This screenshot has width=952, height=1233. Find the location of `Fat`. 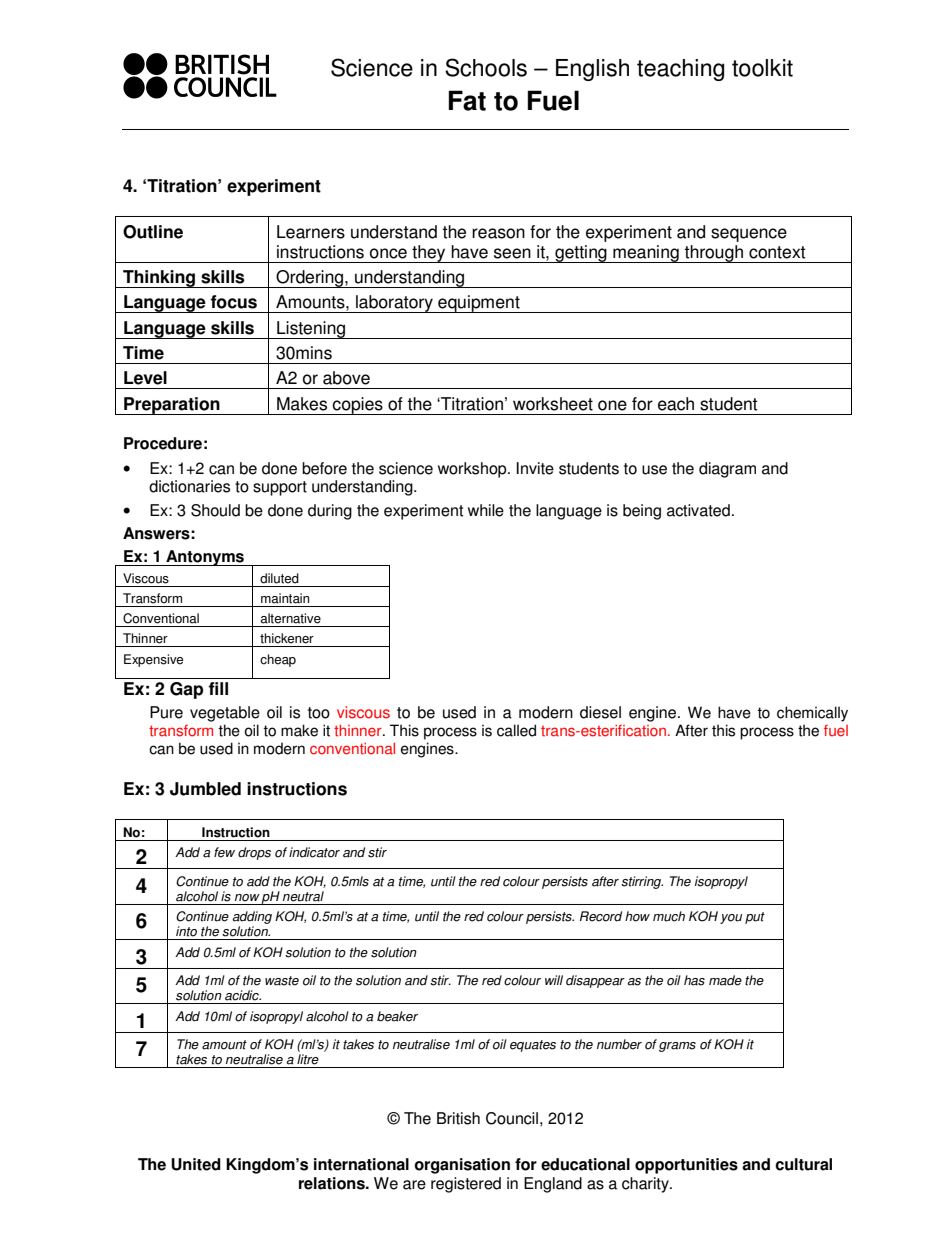

Fat is located at coordinates (467, 100).
